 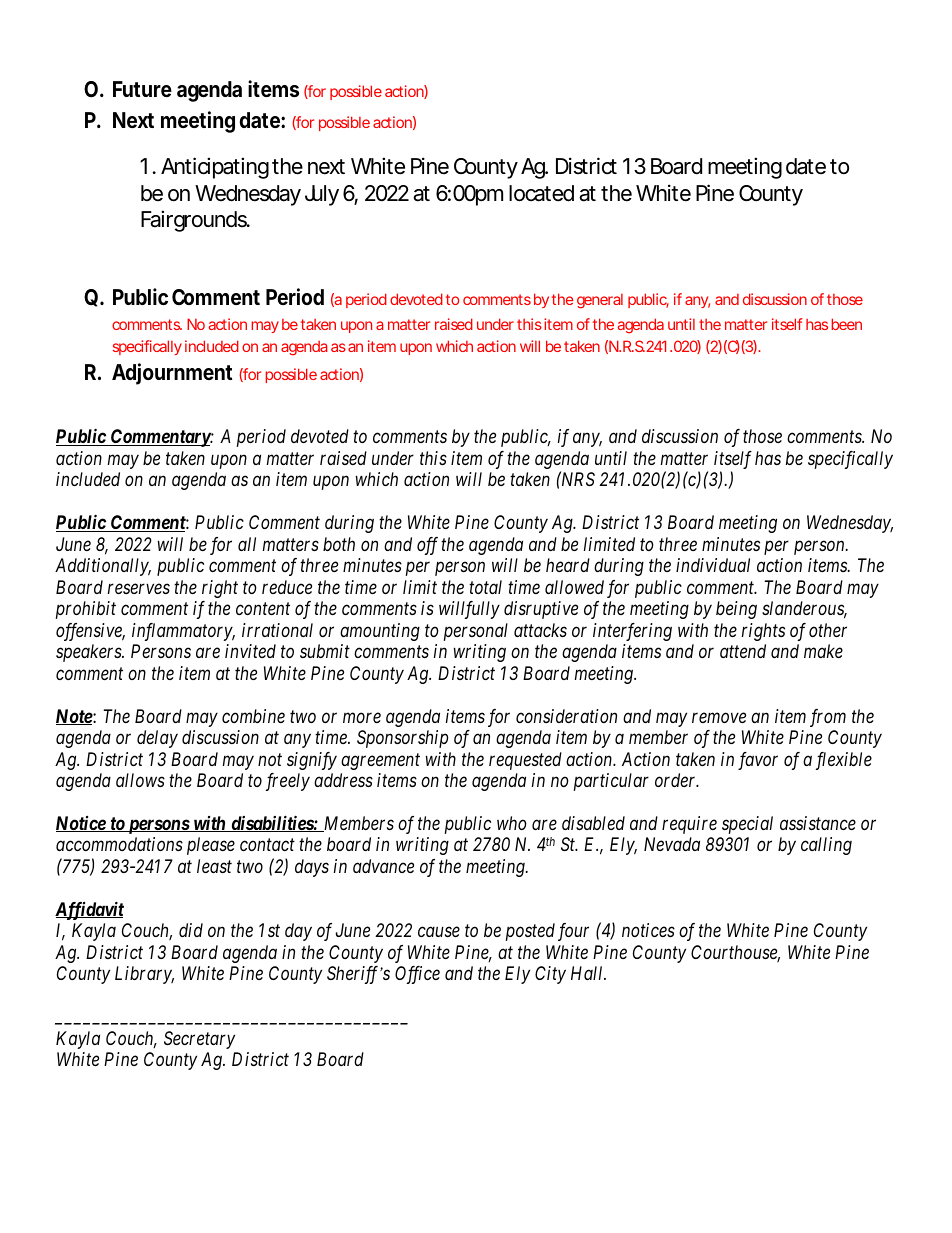 What do you see at coordinates (322, 195) in the document?
I see `July` at bounding box center [322, 195].
